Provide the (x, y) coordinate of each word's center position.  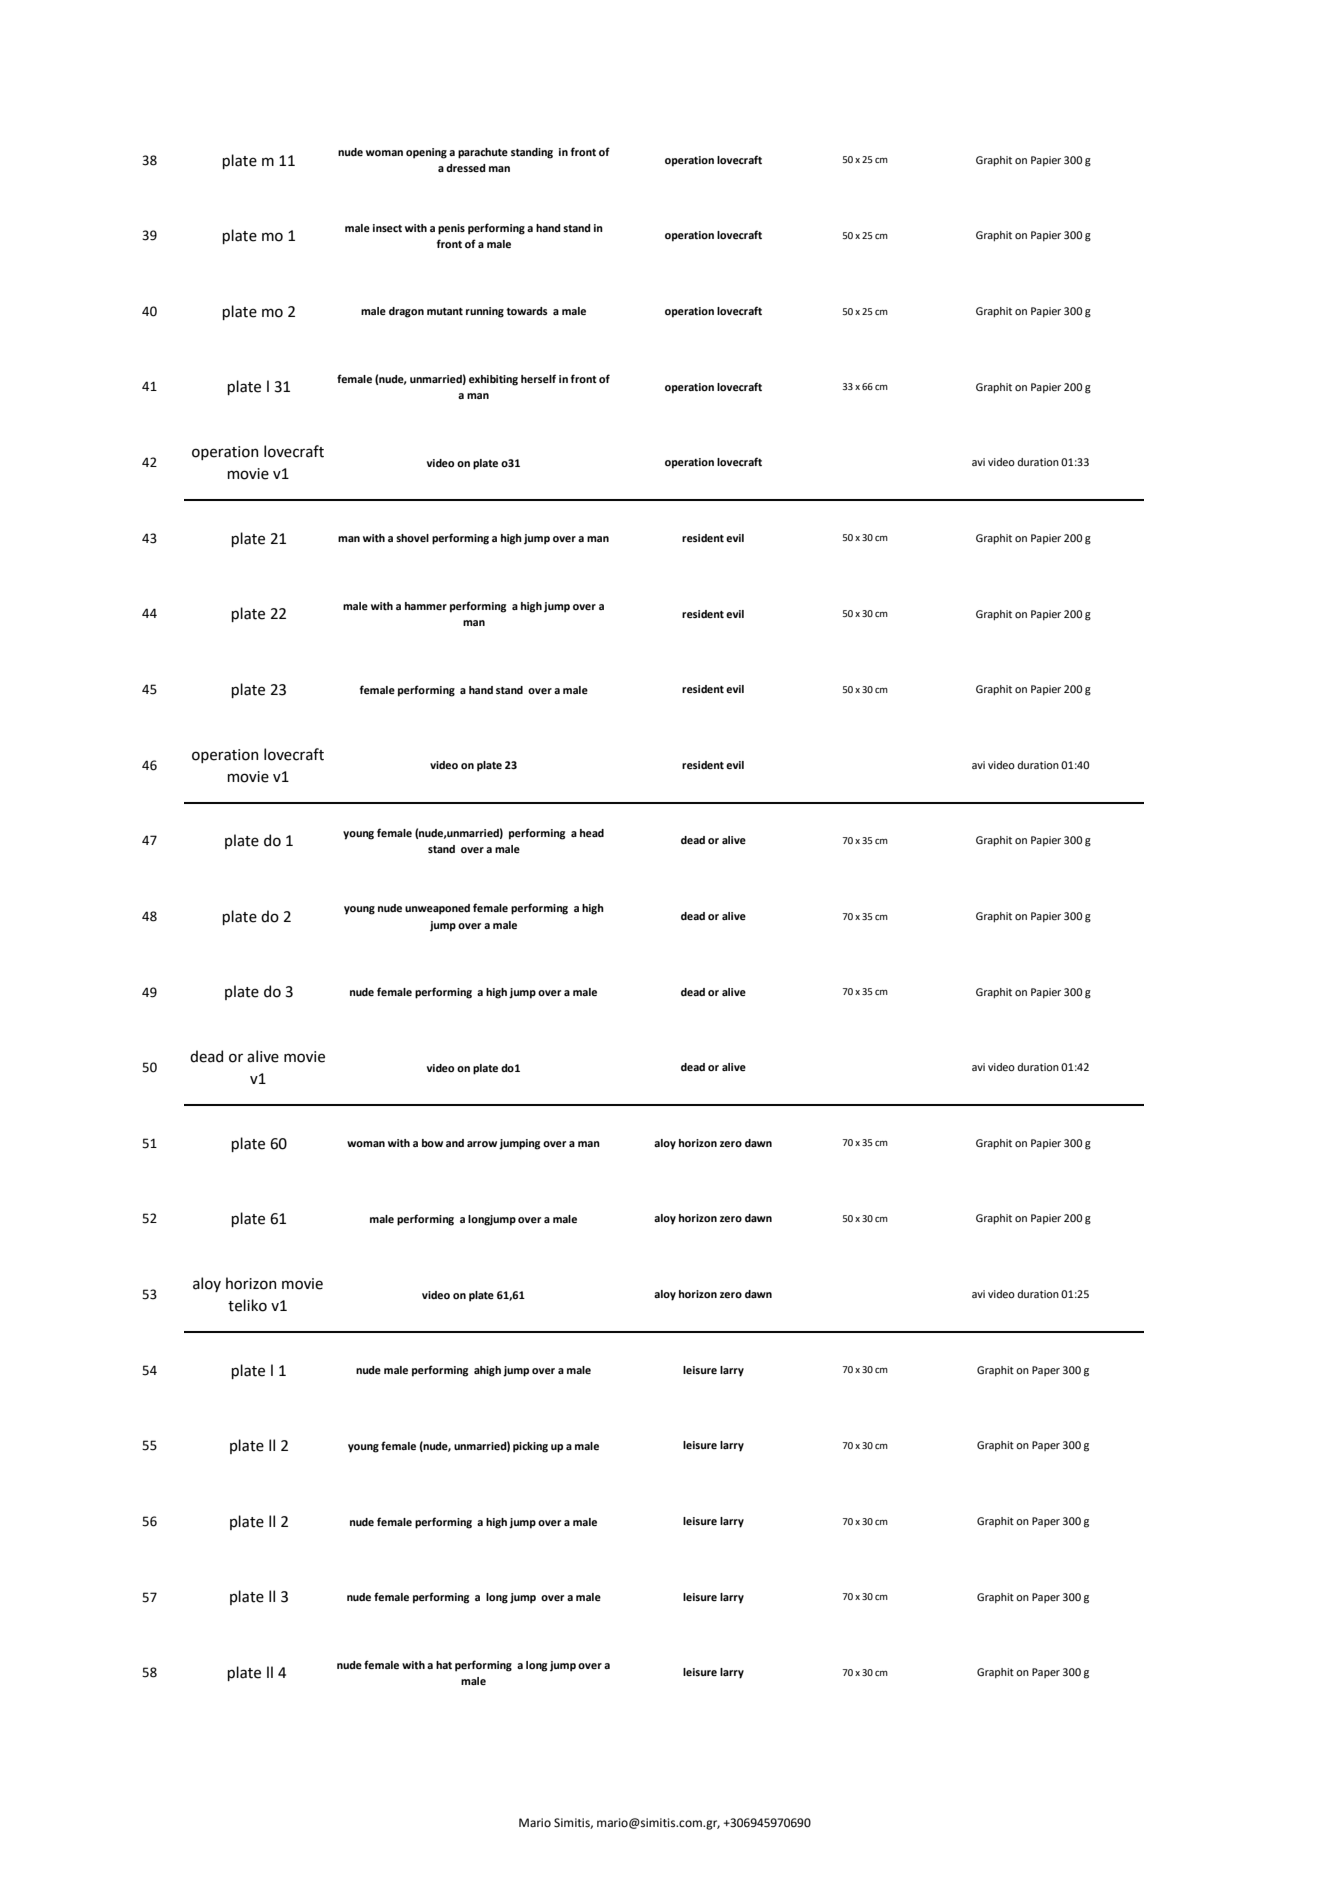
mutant (445, 311)
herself (538, 378)
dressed (466, 168)
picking (530, 1447)
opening (426, 153)
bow (432, 1143)
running (485, 312)
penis (451, 229)
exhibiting (493, 380)
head (592, 833)
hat (444, 1665)
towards (527, 311)
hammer (426, 606)
